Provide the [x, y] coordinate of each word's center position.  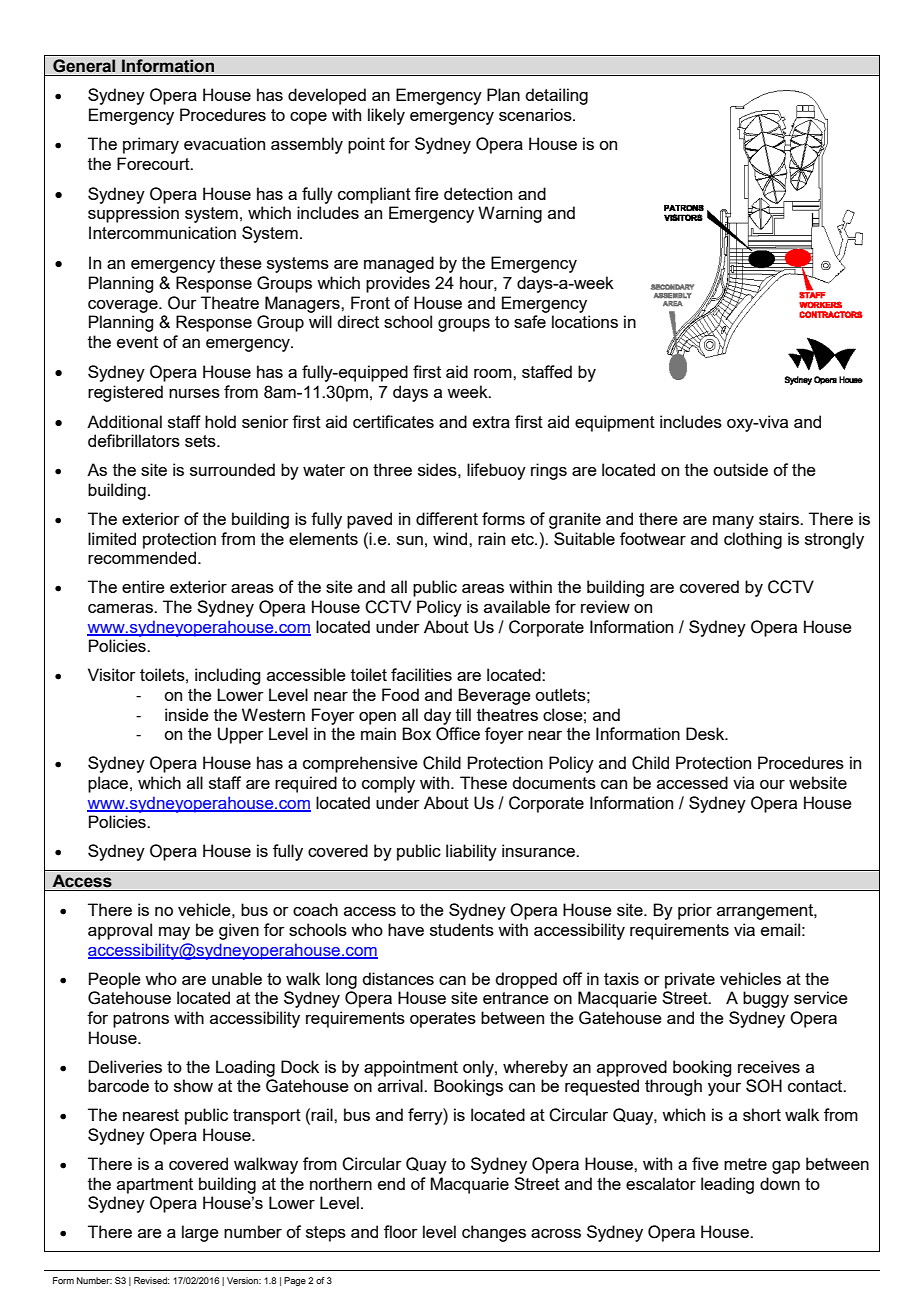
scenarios [536, 114]
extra [491, 422]
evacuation [224, 143]
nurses [194, 393]
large [200, 1233]
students [462, 929]
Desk [706, 733]
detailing [556, 96]
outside [740, 469]
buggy [766, 999]
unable [237, 978]
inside [187, 714]
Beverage [494, 696]
